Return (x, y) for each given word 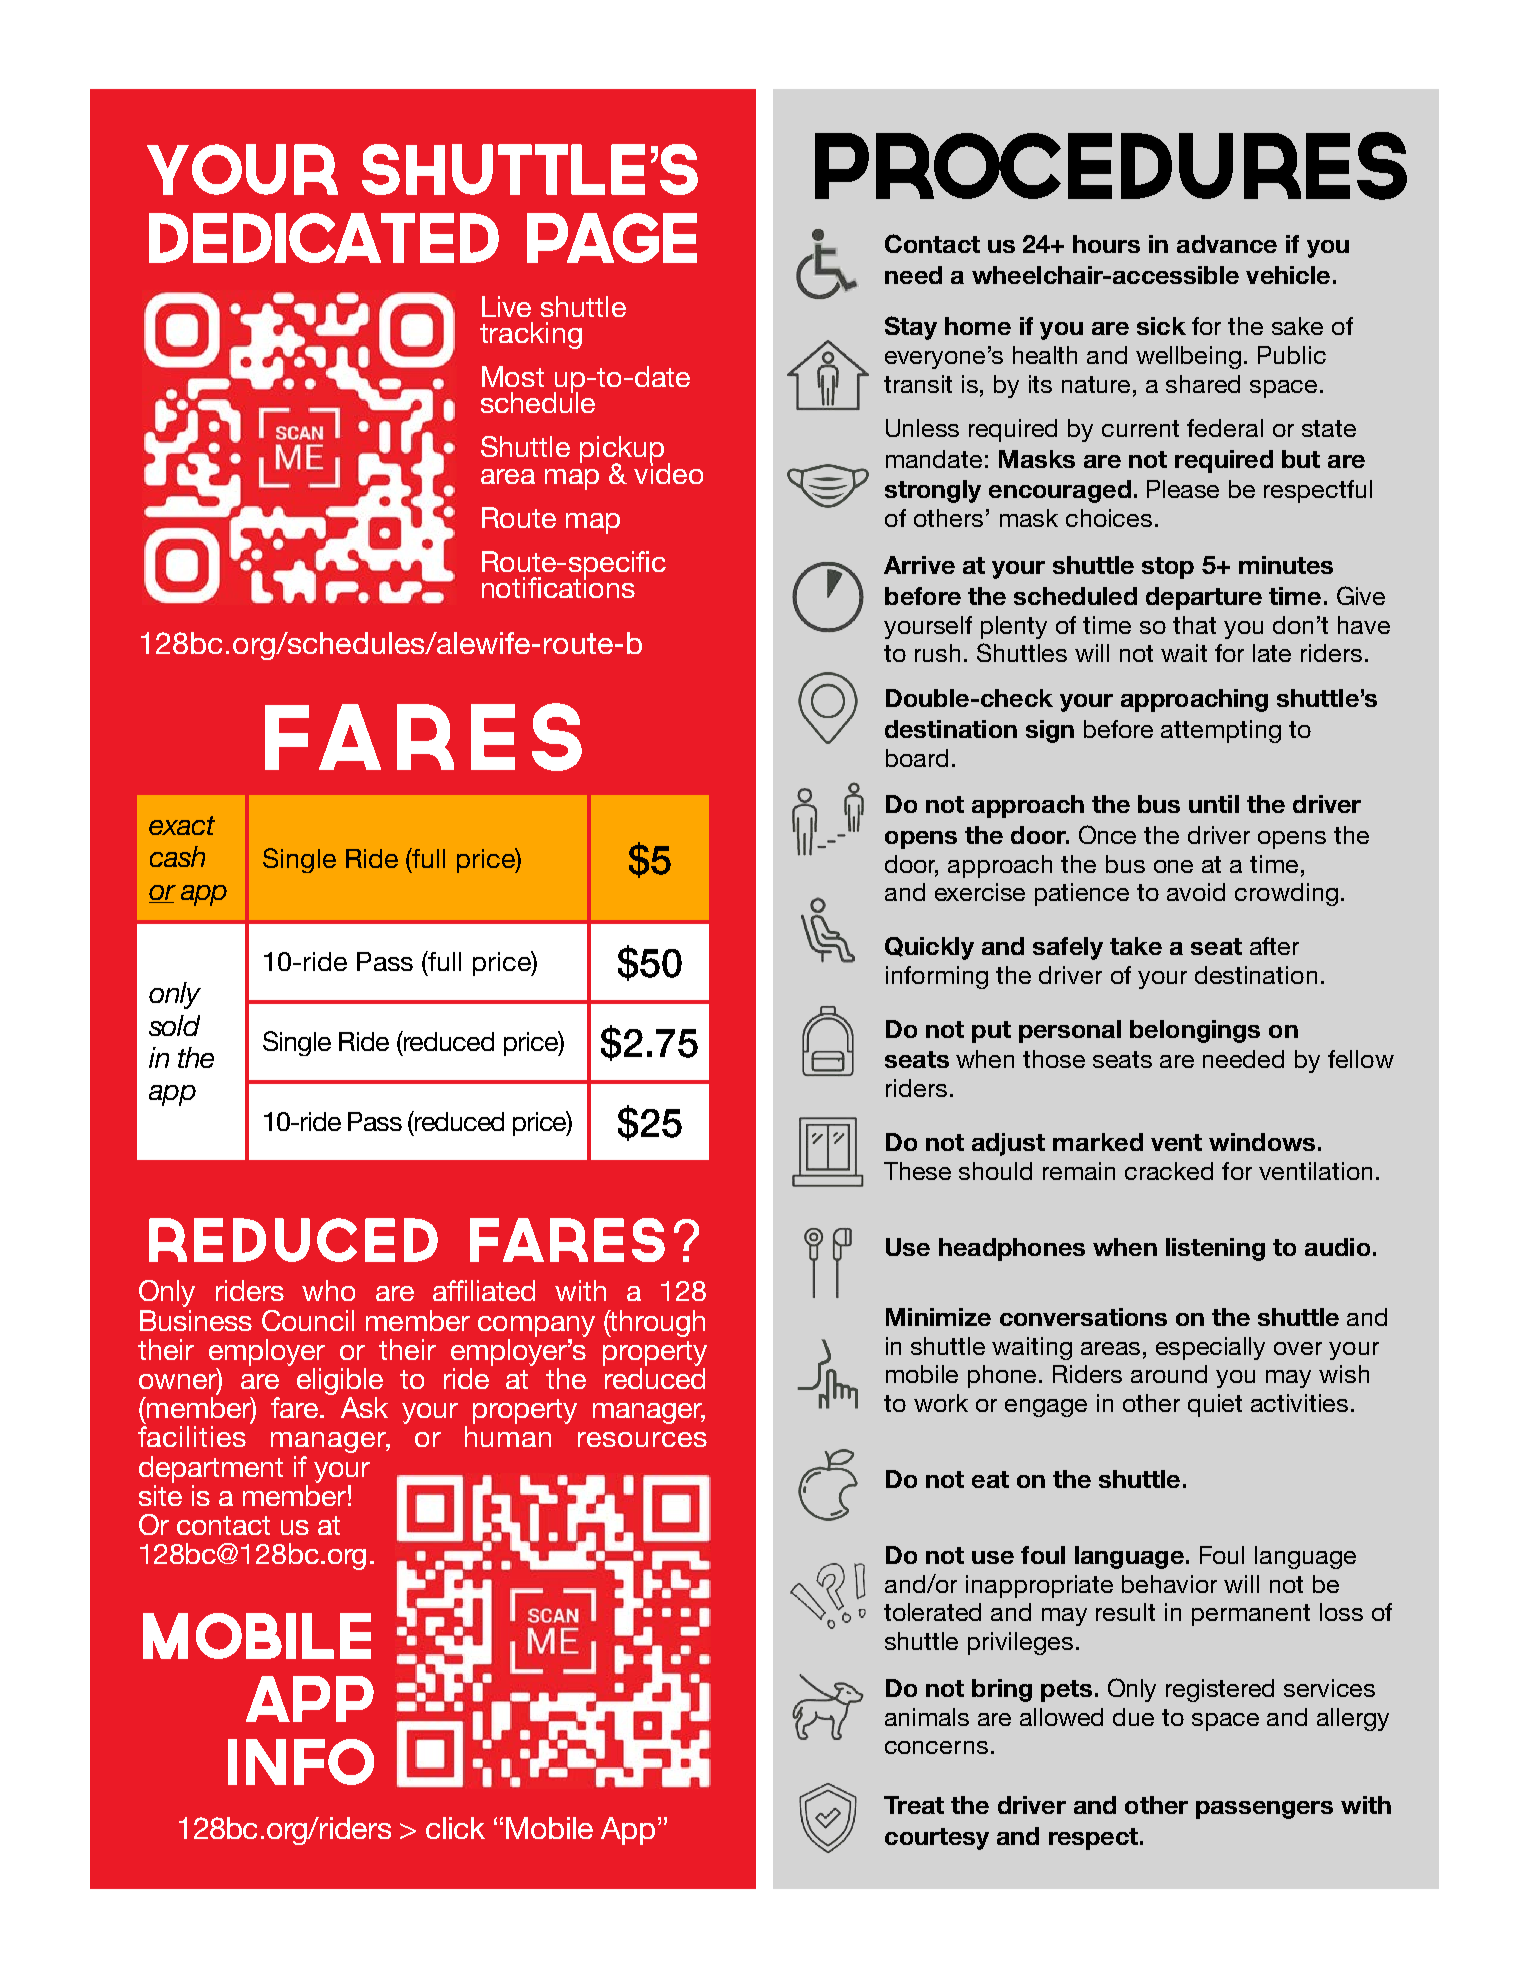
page (612, 238)
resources (642, 1439)
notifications (558, 586)
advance (1227, 244)
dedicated (324, 238)
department (211, 1469)
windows (1262, 1142)
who (328, 1290)
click (455, 1828)
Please (1183, 489)
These (917, 1171)
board (917, 758)
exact (182, 825)
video (668, 472)
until (1214, 804)
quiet (1215, 1405)
